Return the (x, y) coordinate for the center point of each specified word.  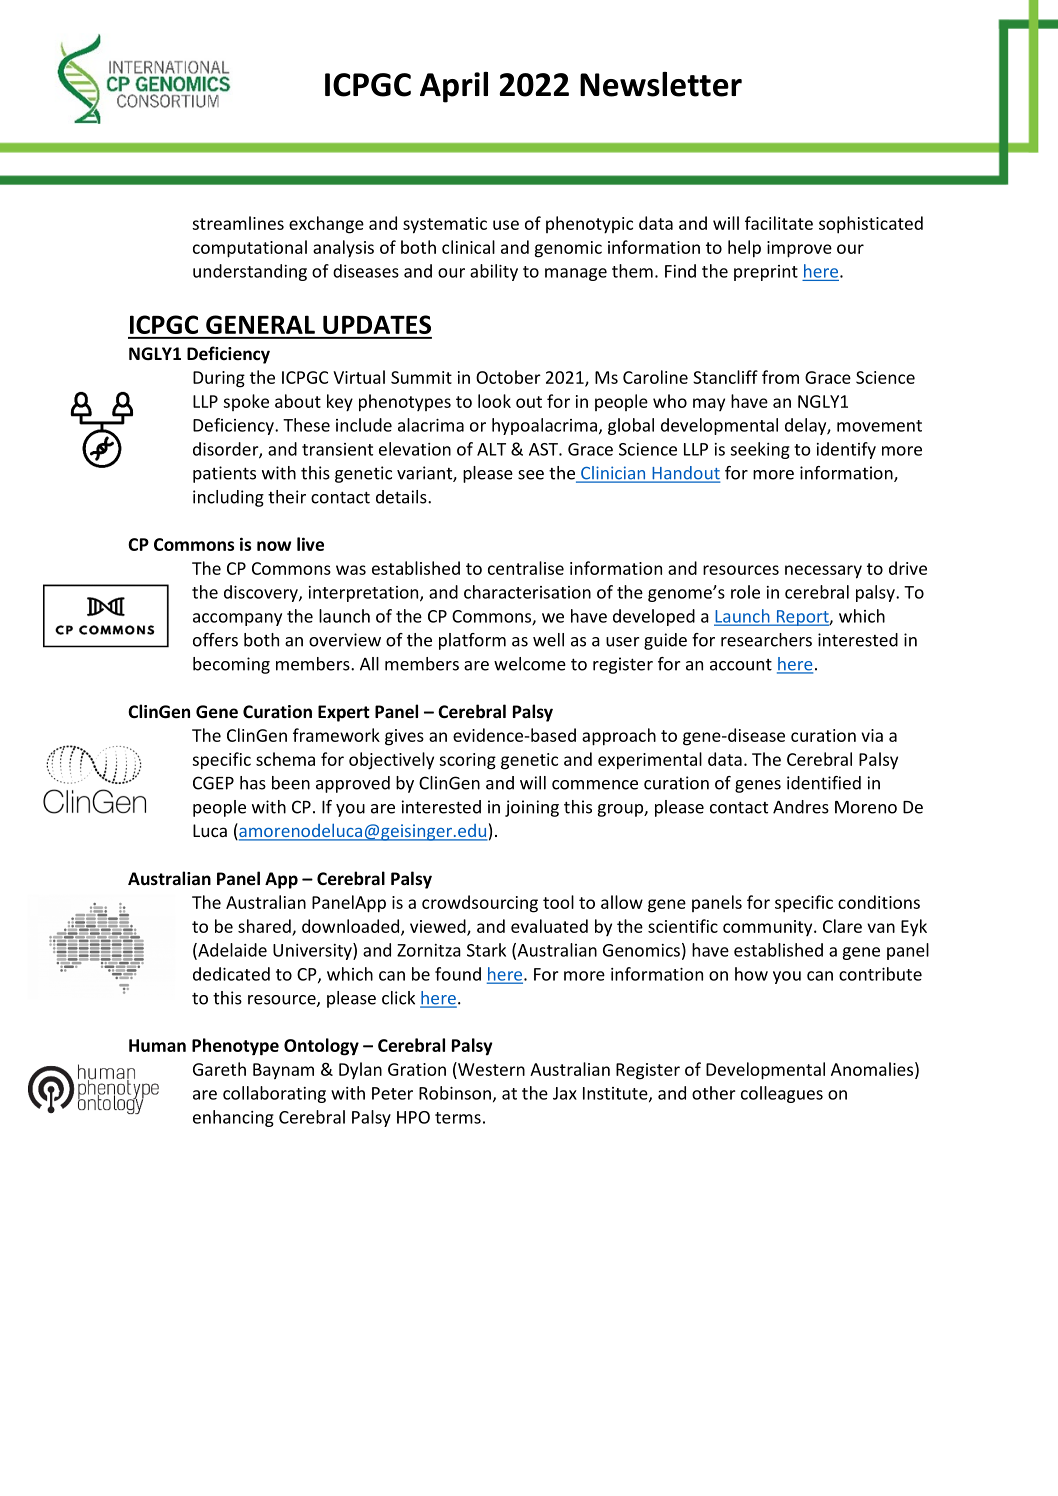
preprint (766, 273)
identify (846, 450)
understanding (250, 272)
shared (265, 927)
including (228, 498)
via (872, 735)
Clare (842, 926)
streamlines (238, 223)
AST (544, 449)
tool (558, 902)
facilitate (779, 223)
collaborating (274, 1094)
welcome (530, 664)
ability (494, 272)
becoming (231, 665)
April (454, 87)
